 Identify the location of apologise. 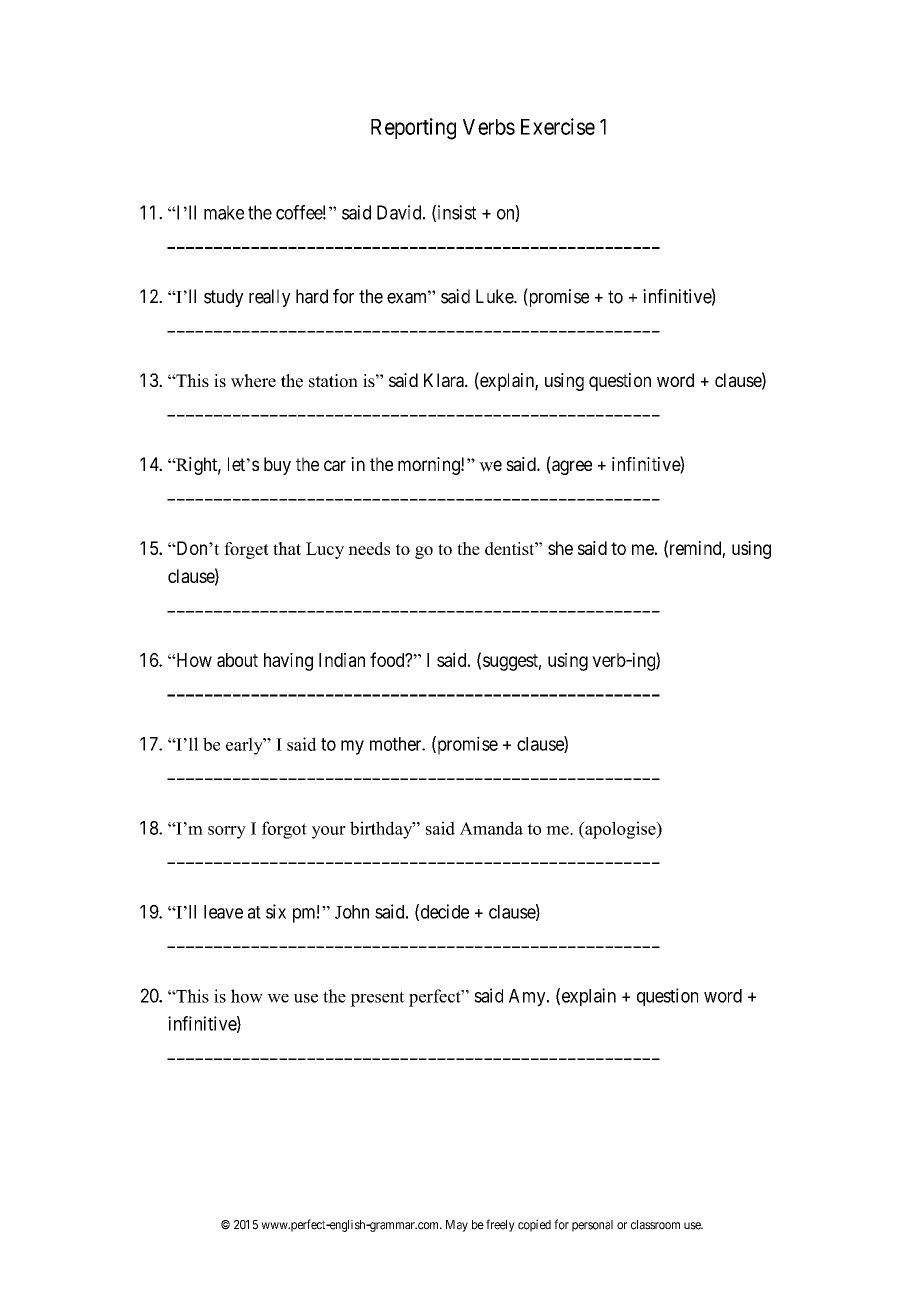
(620, 830).
